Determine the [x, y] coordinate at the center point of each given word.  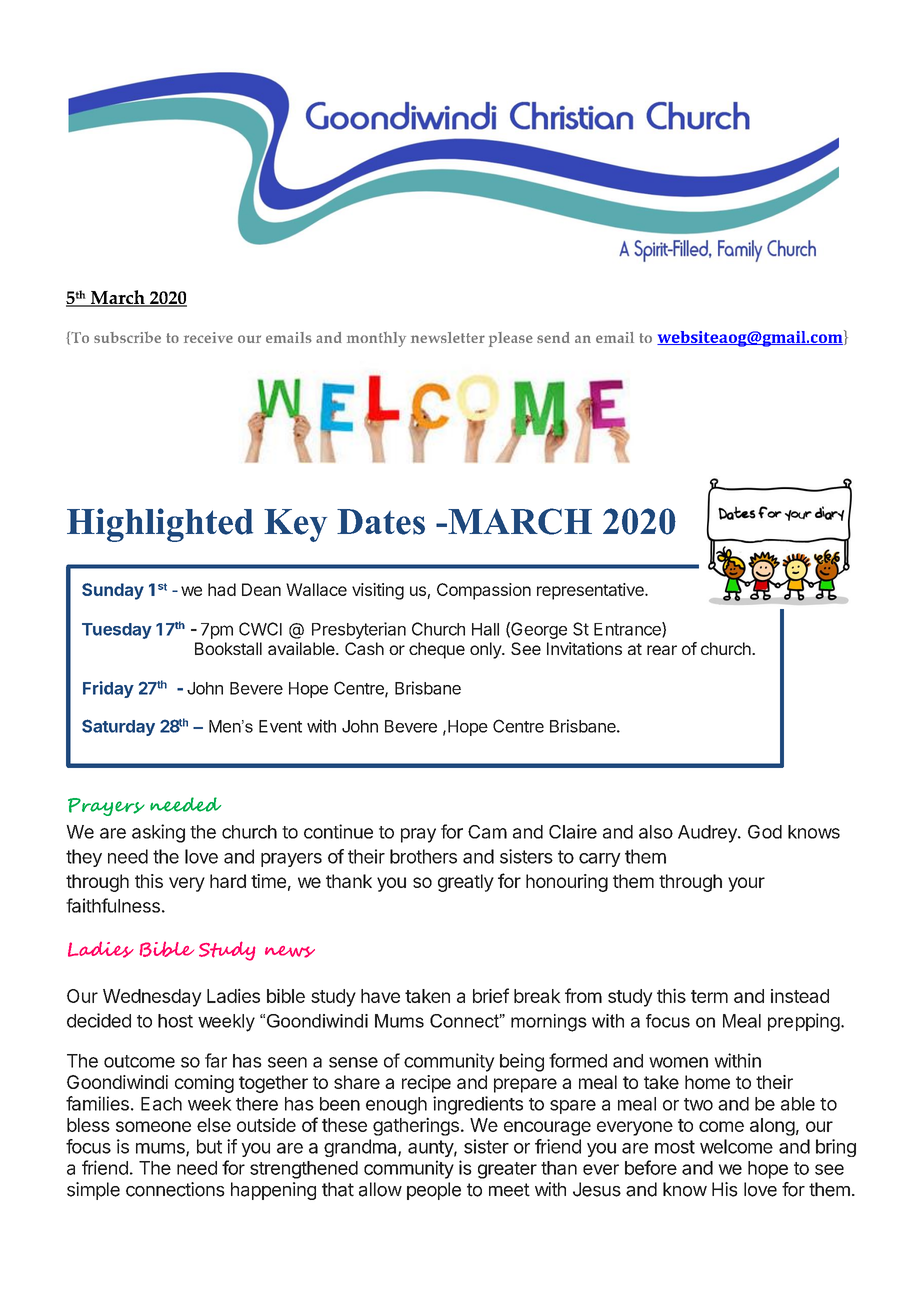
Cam [487, 832]
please [511, 339]
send [553, 337]
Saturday [118, 727]
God [765, 832]
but [209, 1146]
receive [208, 337]
